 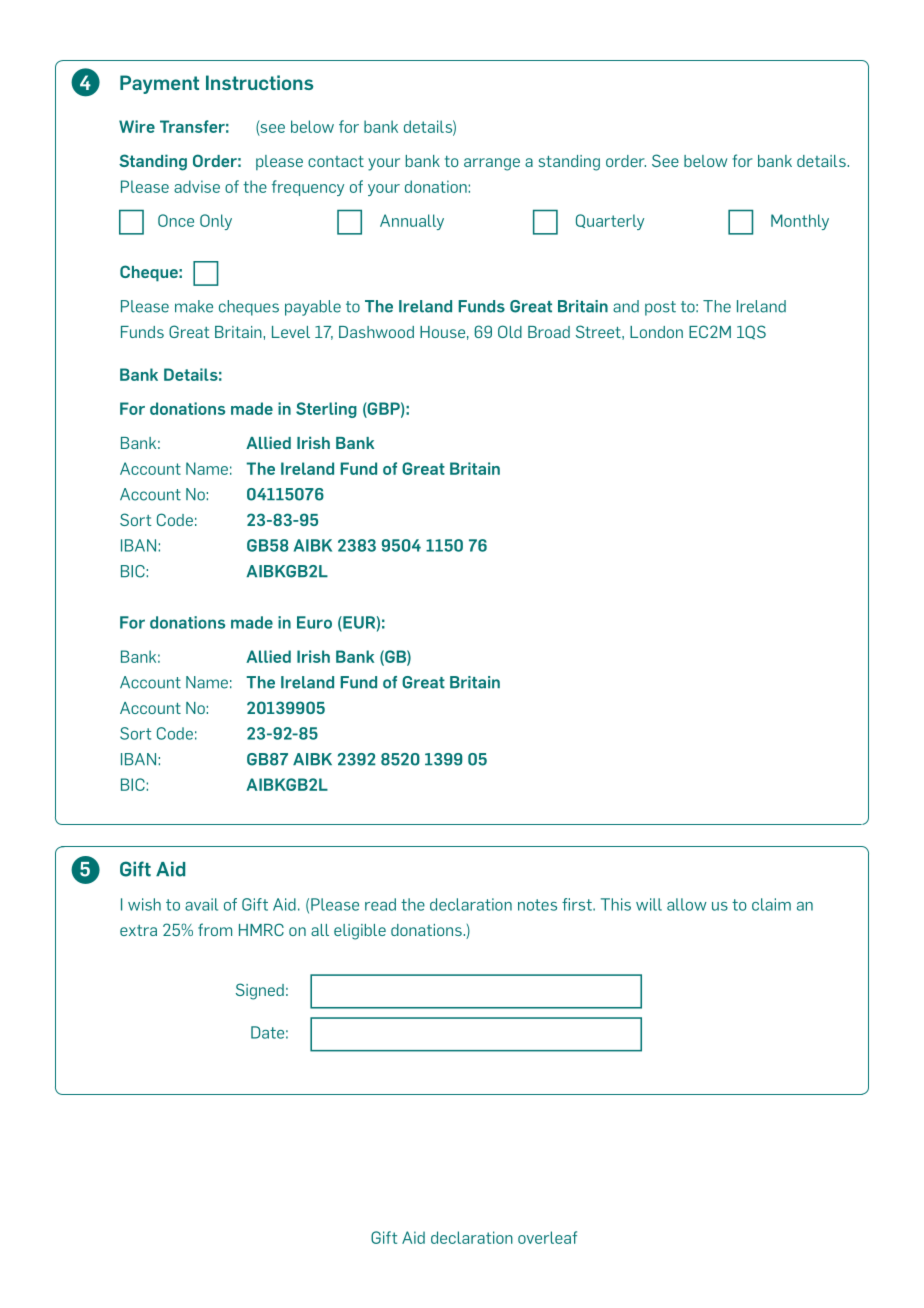 What do you see at coordinates (314, 622) in the screenshot?
I see `Euro` at bounding box center [314, 622].
